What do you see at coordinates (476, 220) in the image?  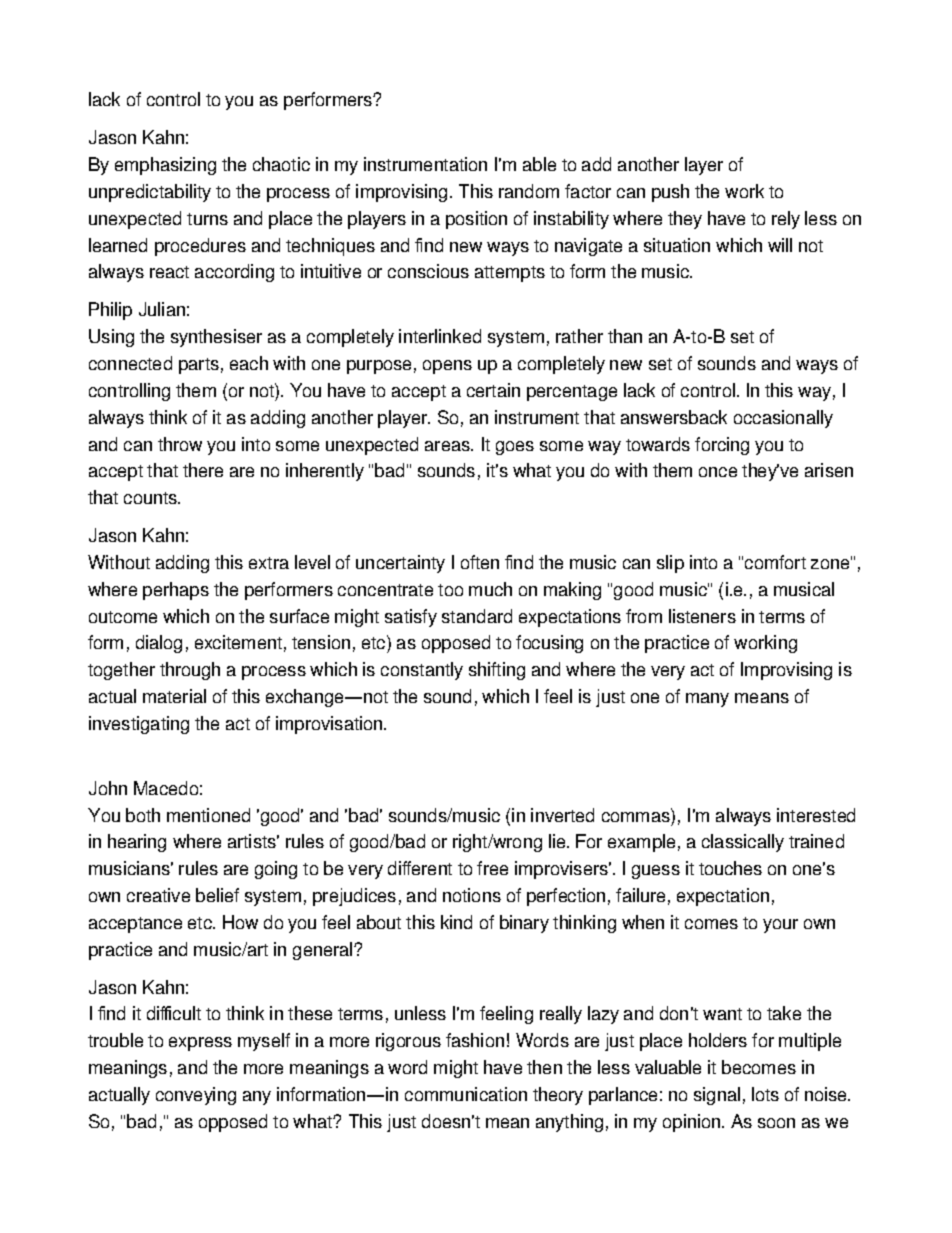 I see `position` at bounding box center [476, 220].
